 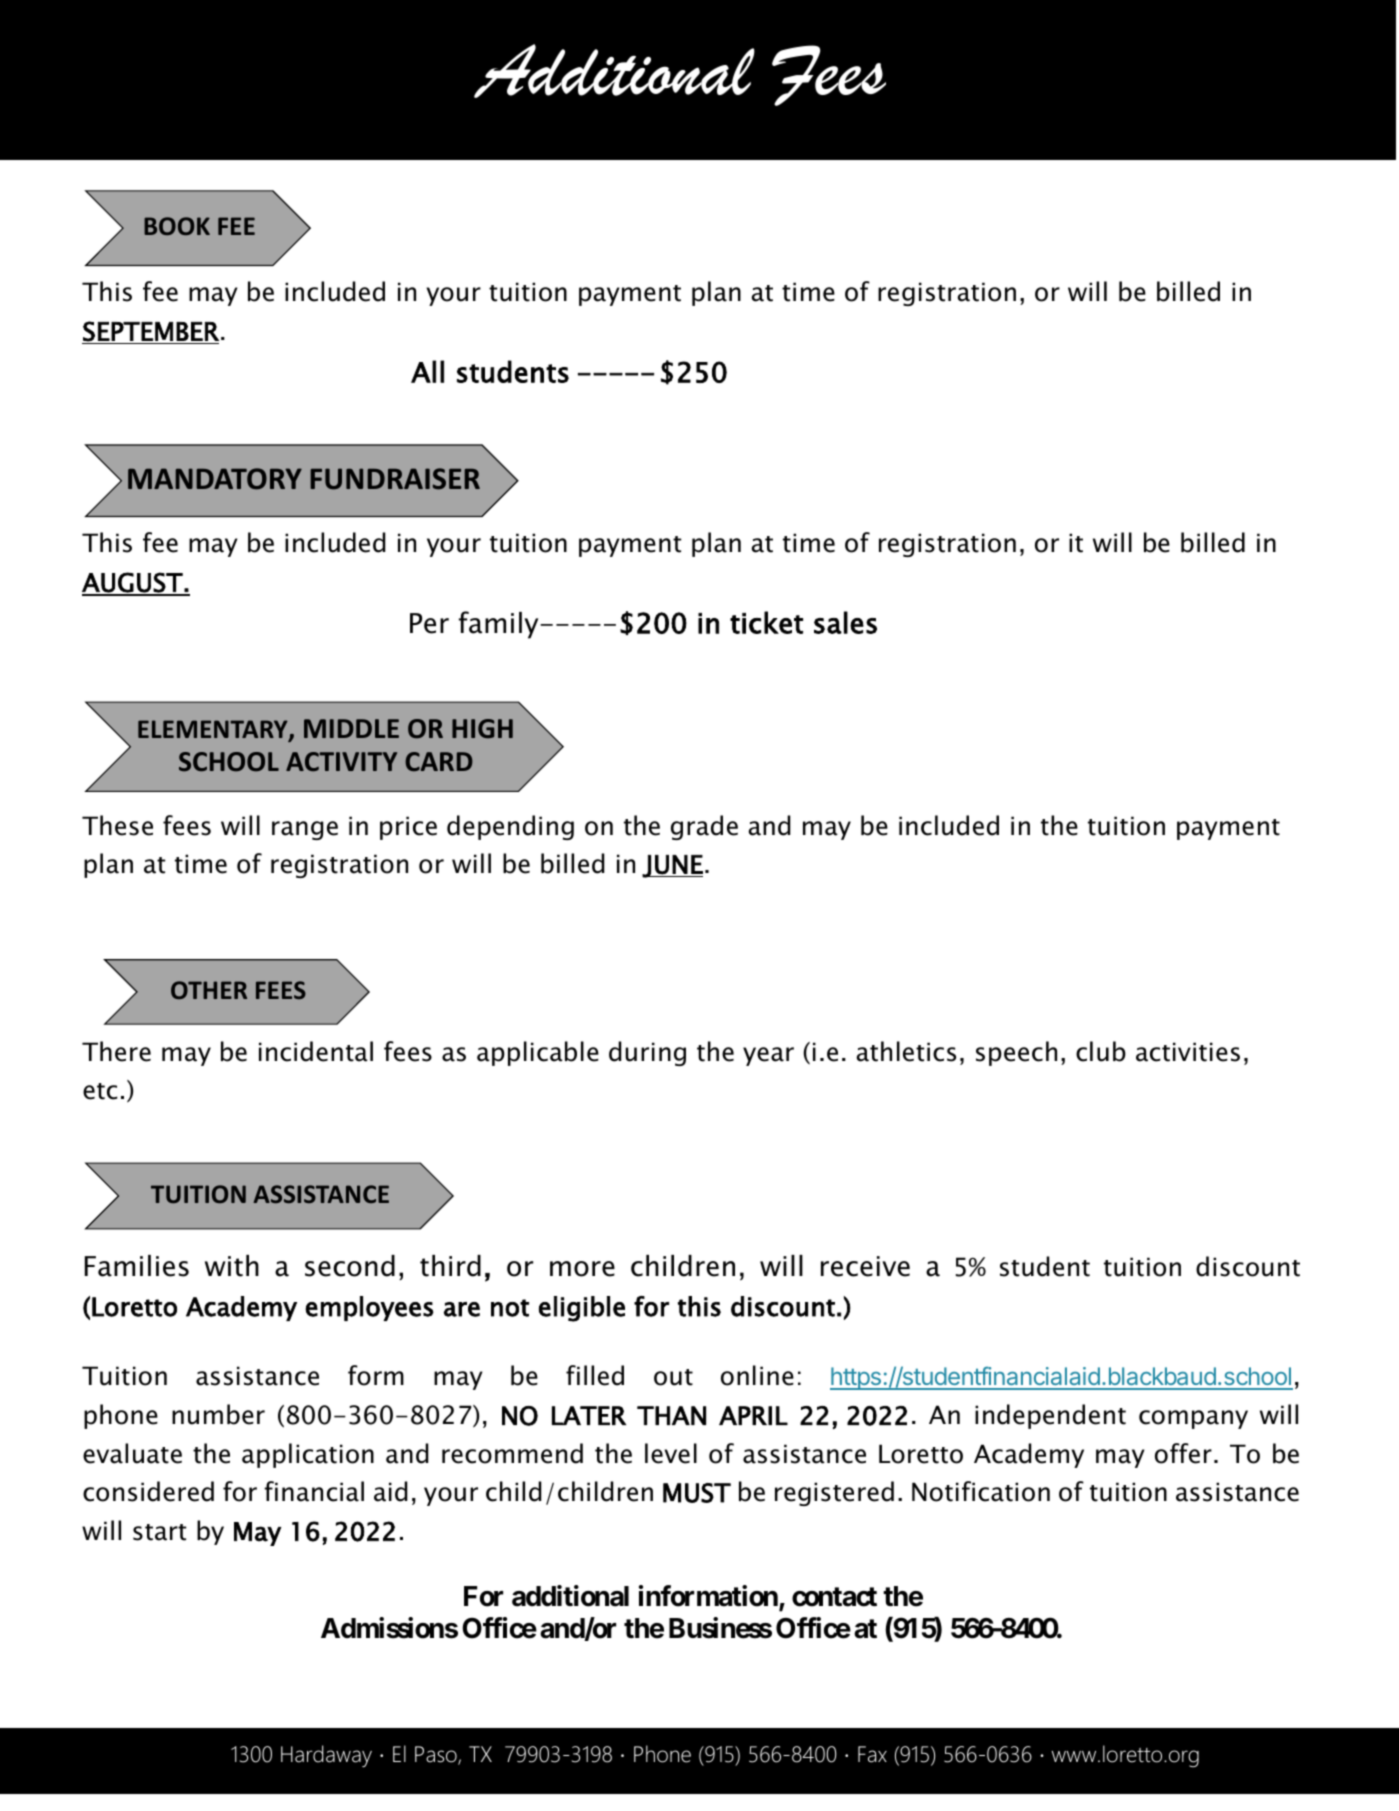 What do you see at coordinates (582, 1269) in the image?
I see `more` at bounding box center [582, 1269].
